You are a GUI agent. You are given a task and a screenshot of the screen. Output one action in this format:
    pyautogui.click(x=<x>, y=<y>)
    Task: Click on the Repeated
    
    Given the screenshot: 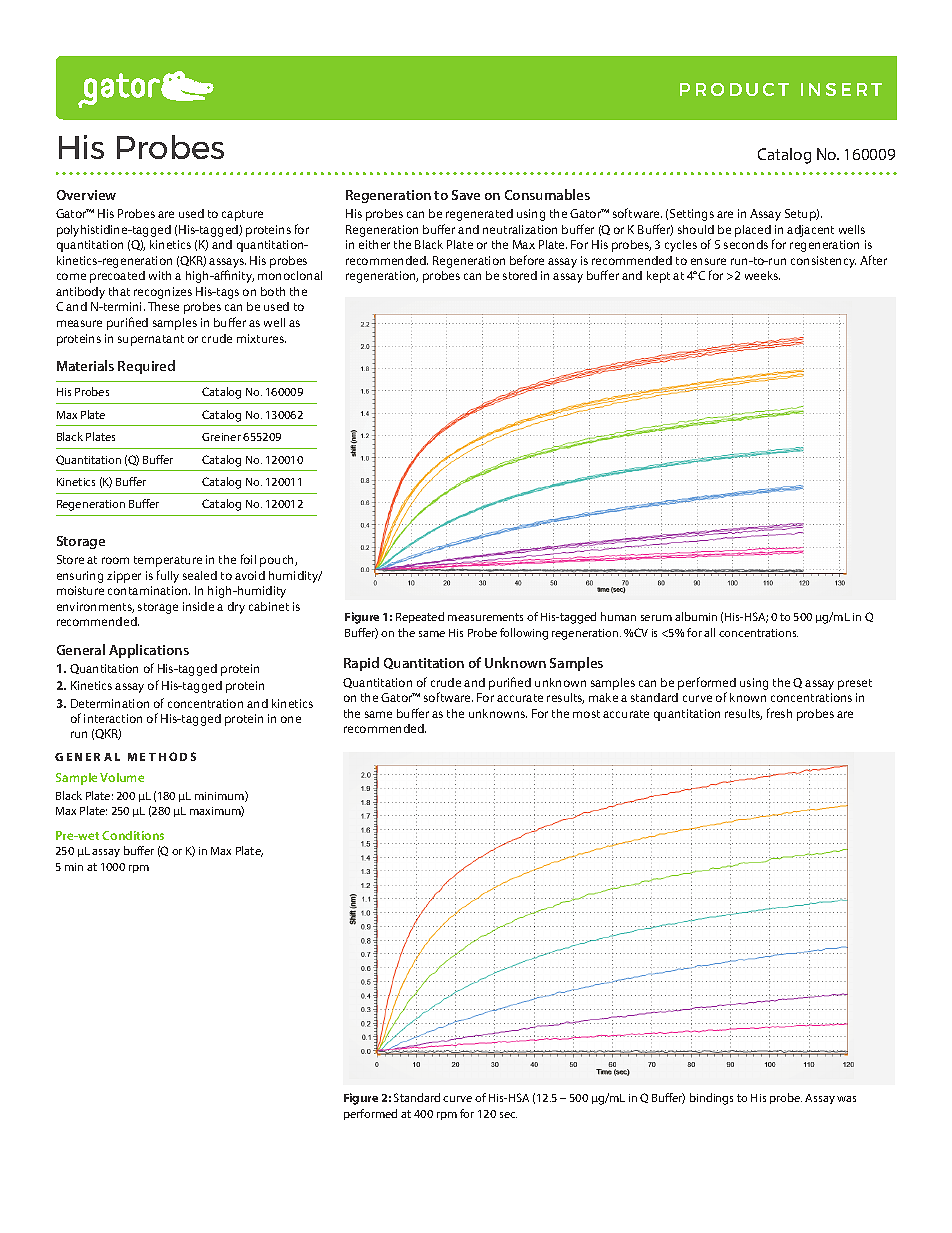 What is the action you would take?
    pyautogui.click(x=420, y=617)
